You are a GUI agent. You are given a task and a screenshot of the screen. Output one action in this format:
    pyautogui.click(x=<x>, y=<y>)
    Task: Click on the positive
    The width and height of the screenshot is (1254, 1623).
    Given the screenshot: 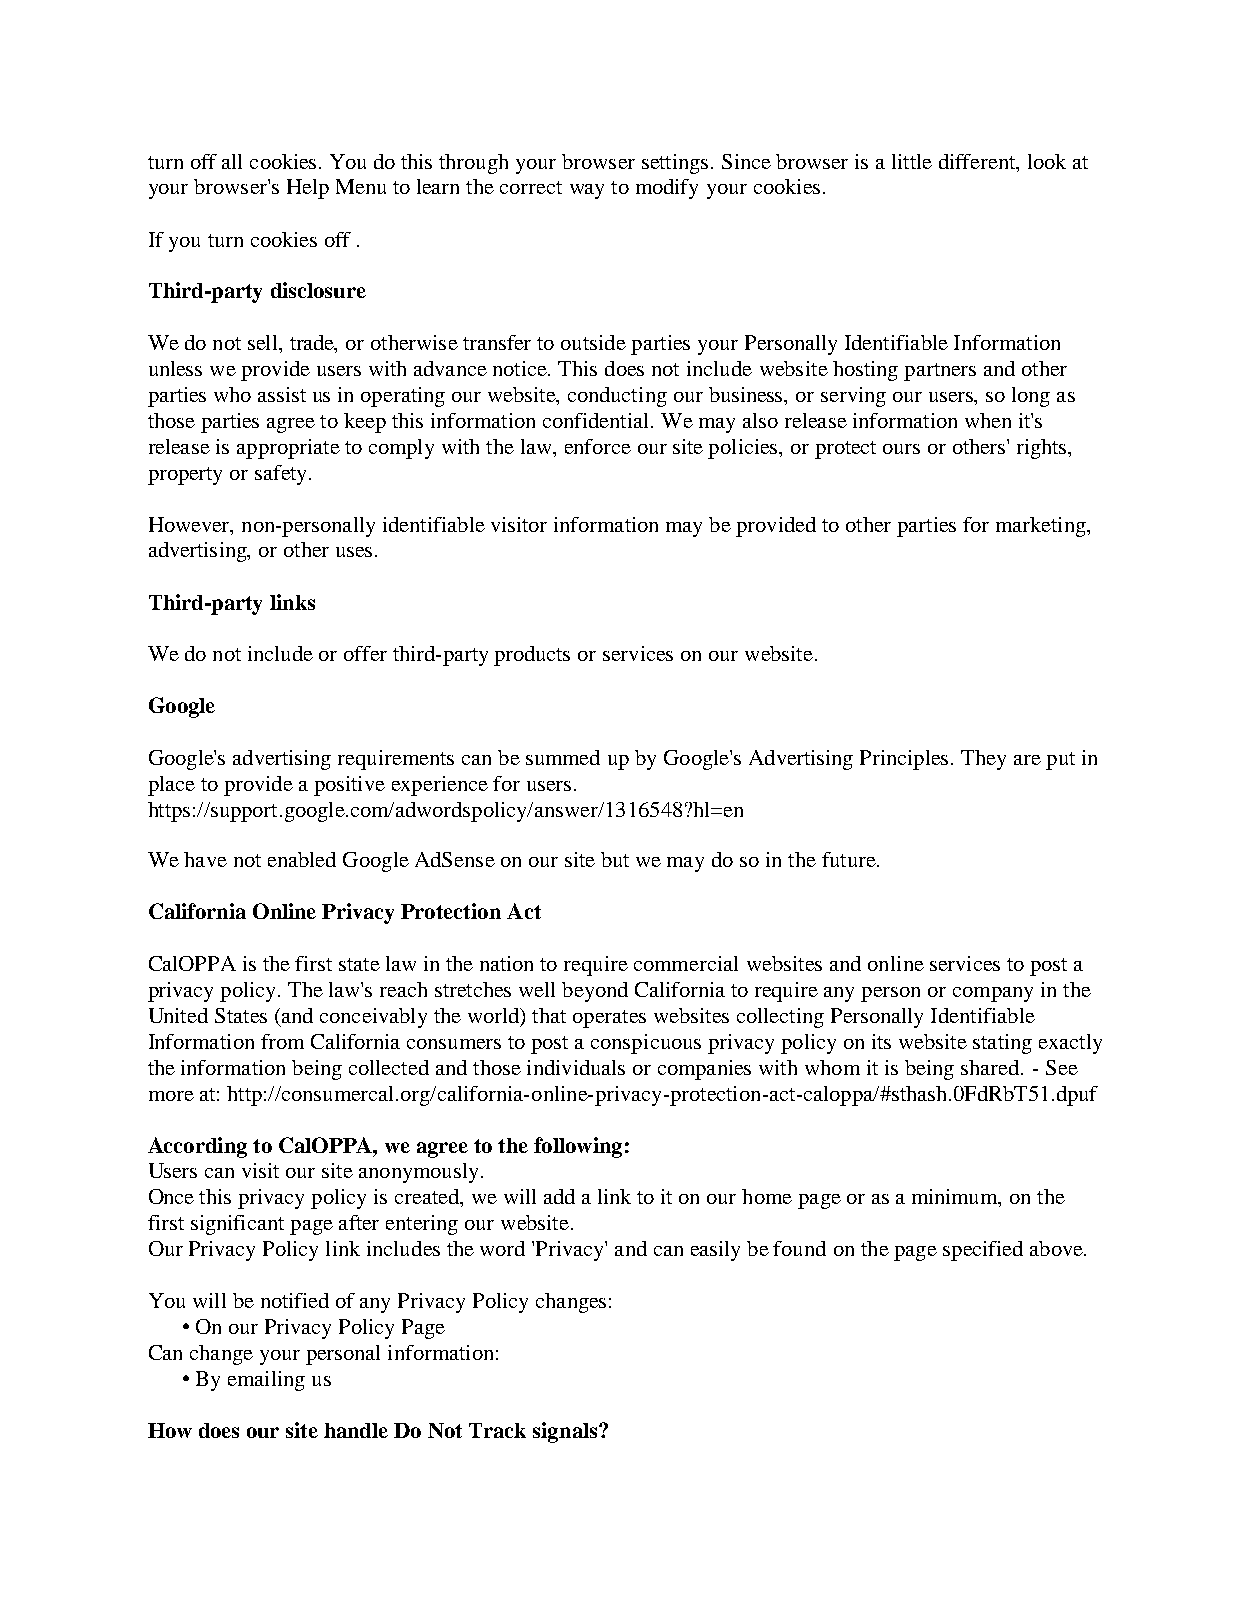 What is the action you would take?
    pyautogui.click(x=349, y=786)
